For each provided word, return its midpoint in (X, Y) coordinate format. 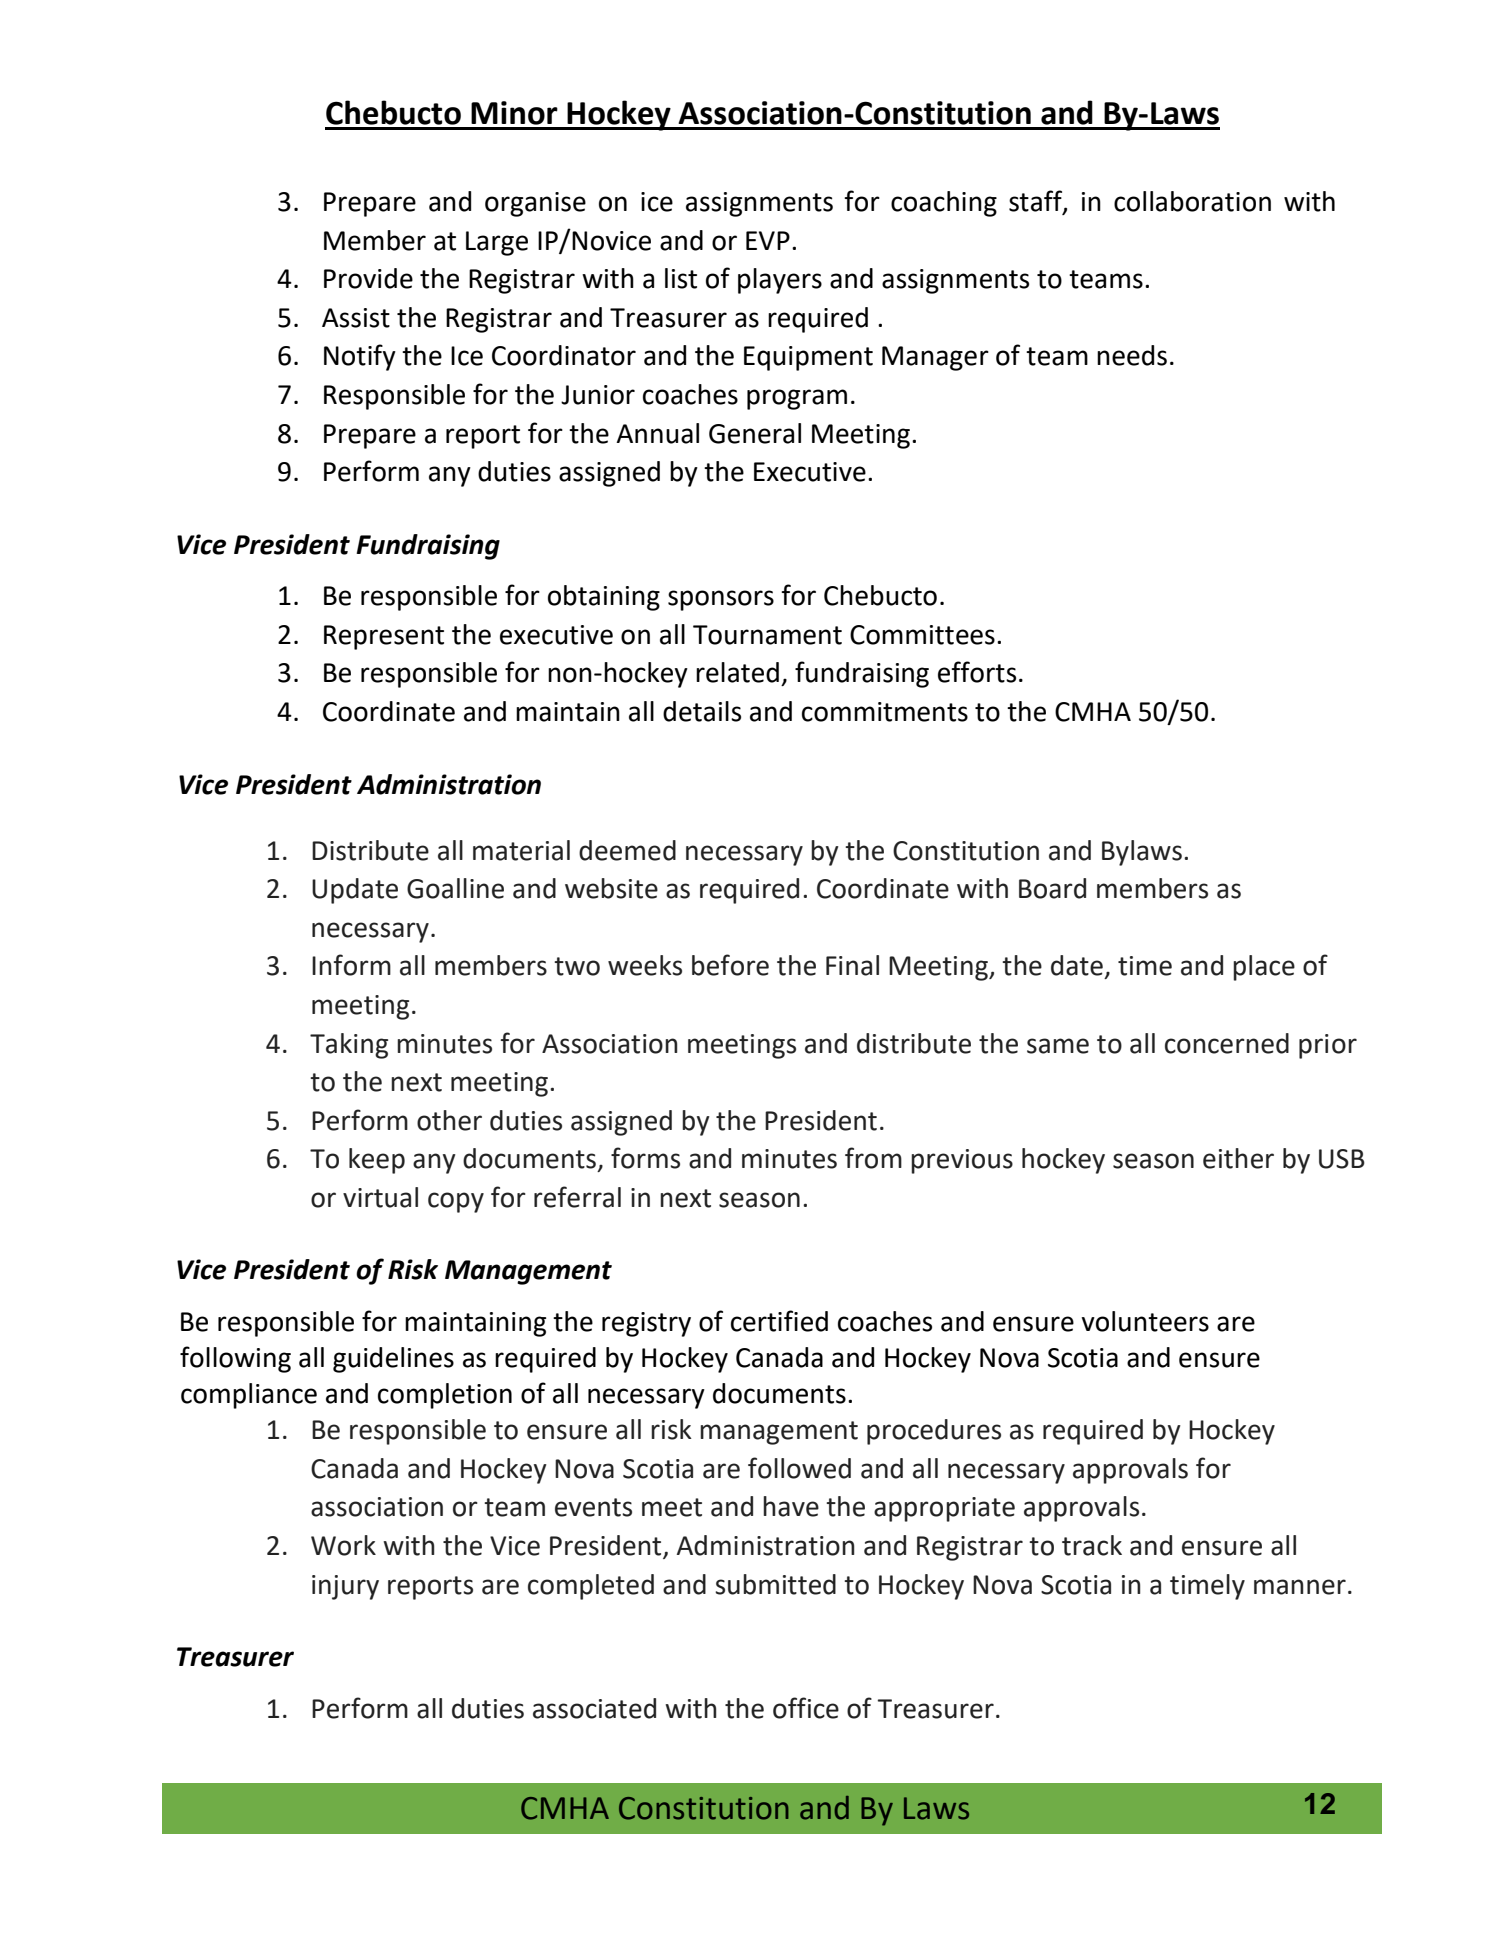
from (873, 1158)
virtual (380, 1197)
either (1238, 1158)
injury (345, 1587)
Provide (368, 278)
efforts (977, 672)
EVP (768, 240)
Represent (384, 637)
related (737, 672)
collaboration (1192, 201)
